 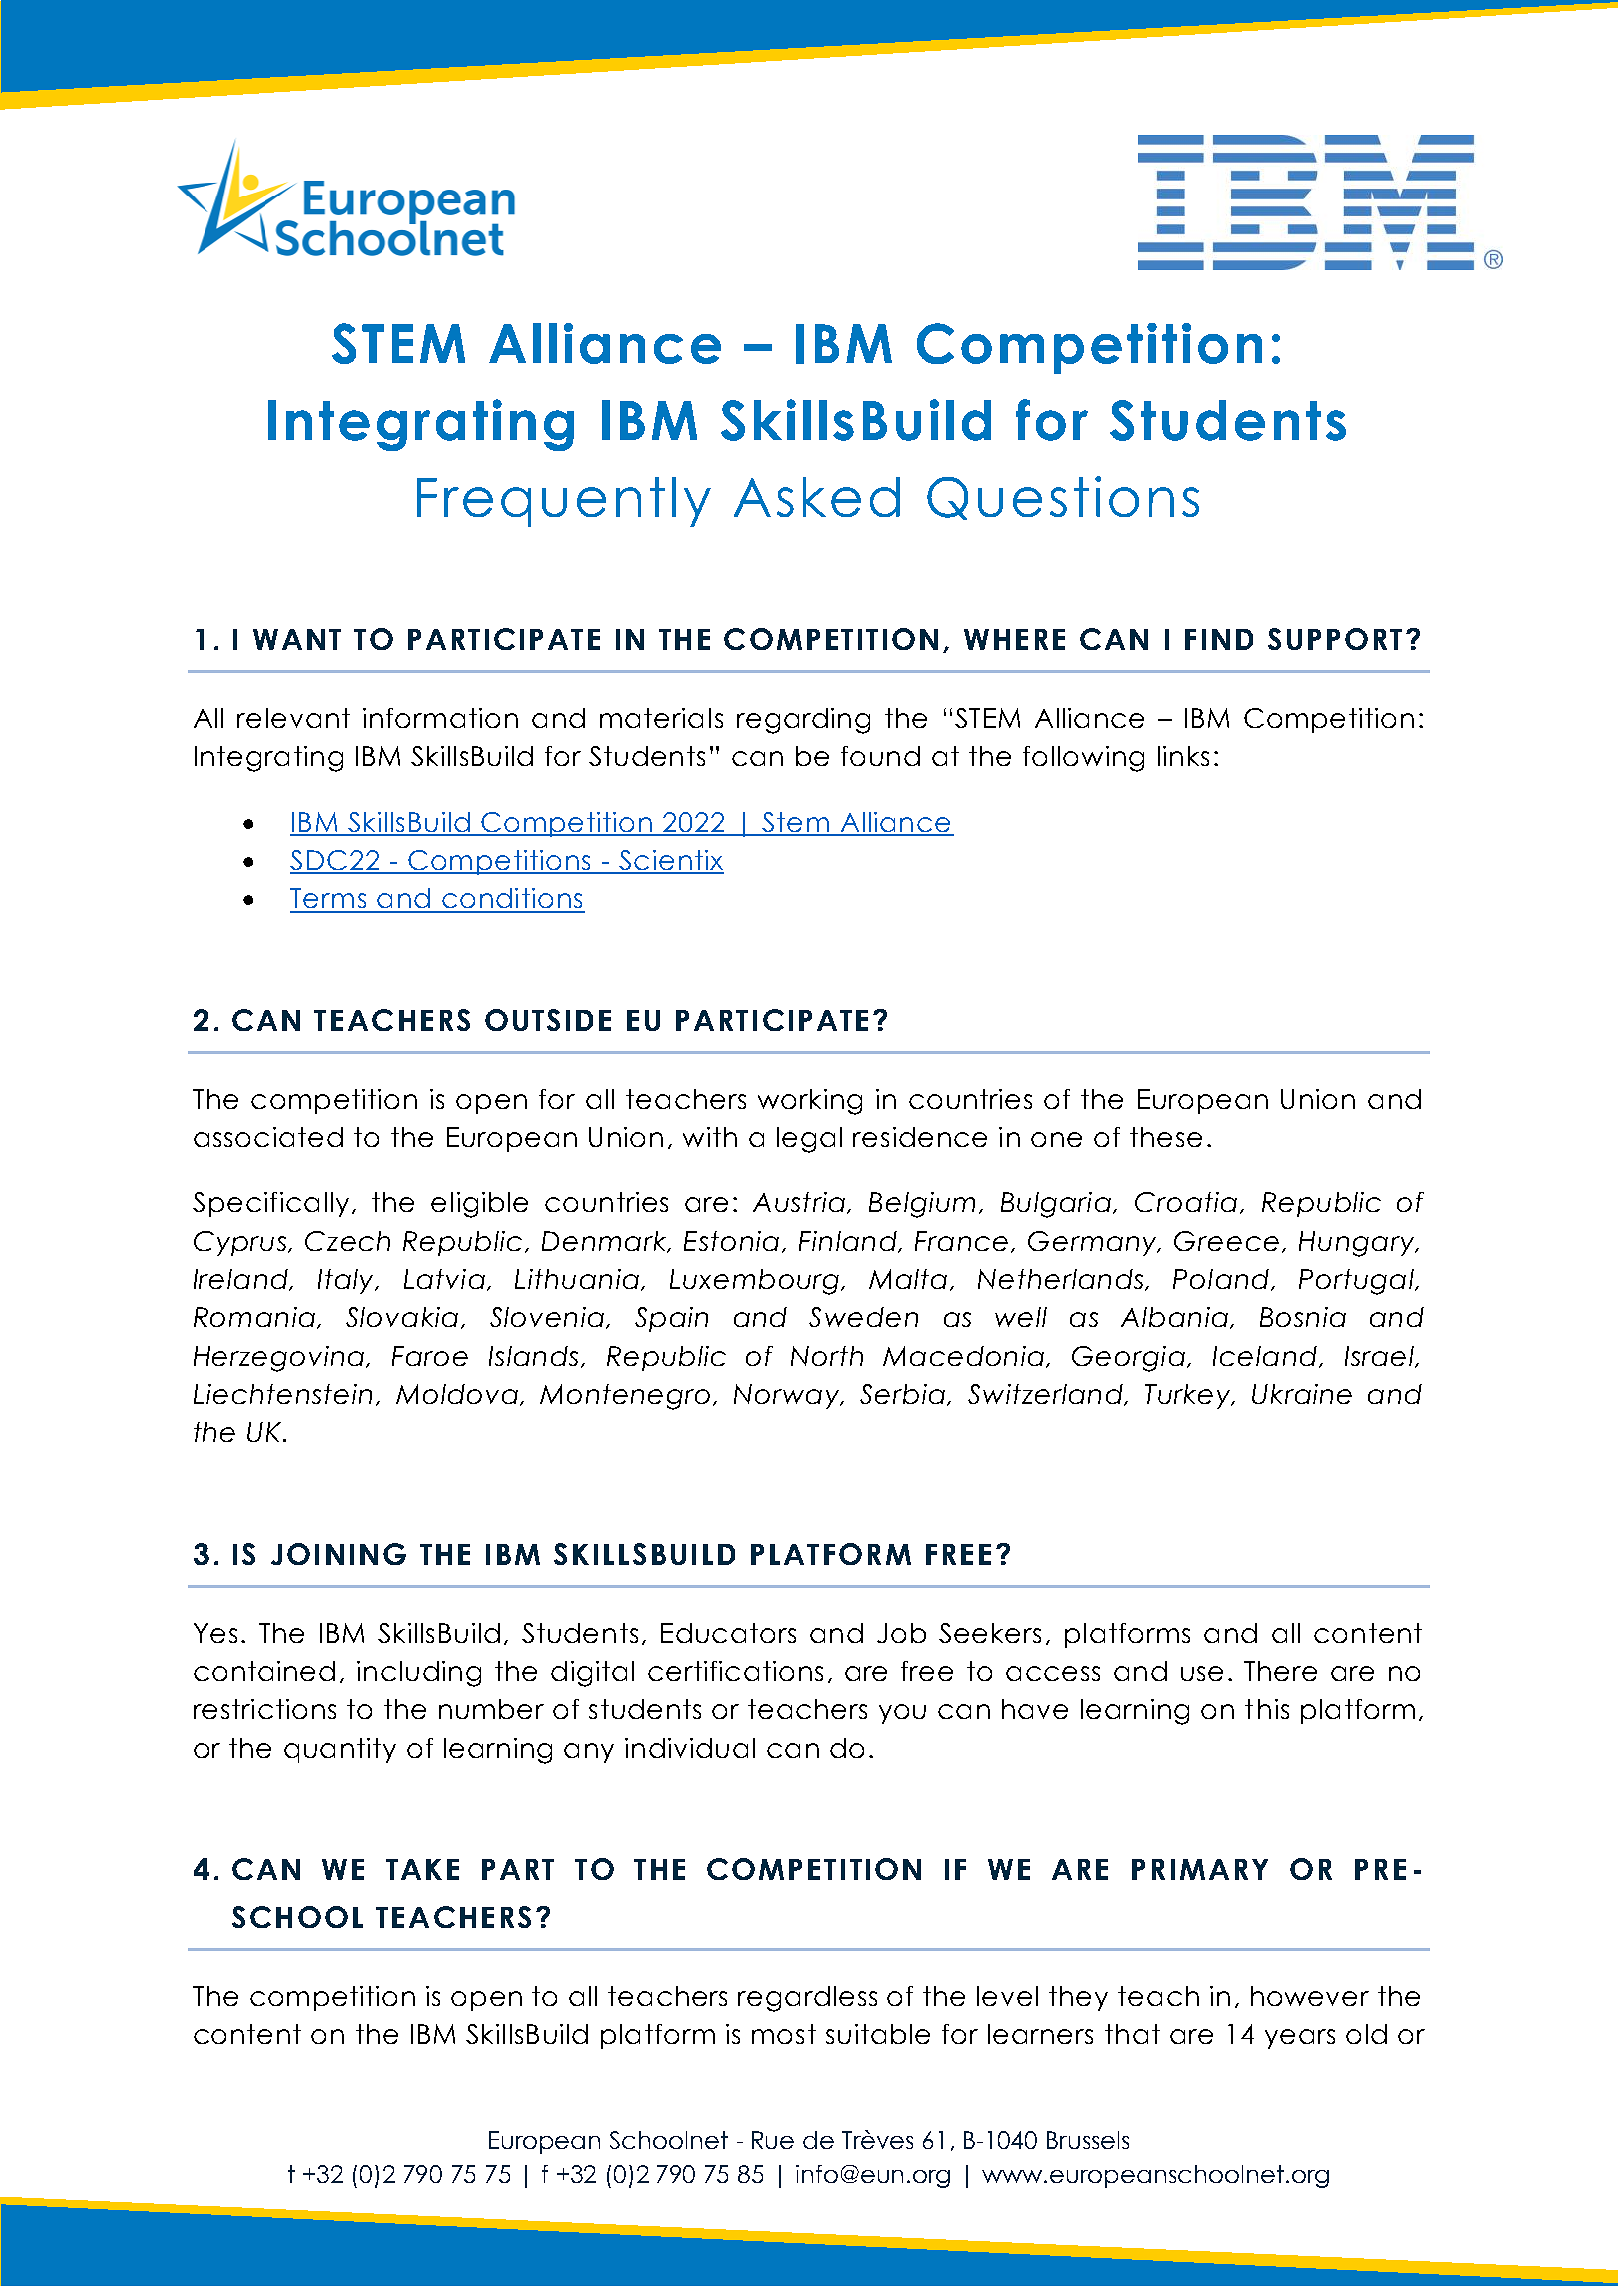 What do you see at coordinates (297, 639) in the screenshot?
I see `WANT` at bounding box center [297, 639].
